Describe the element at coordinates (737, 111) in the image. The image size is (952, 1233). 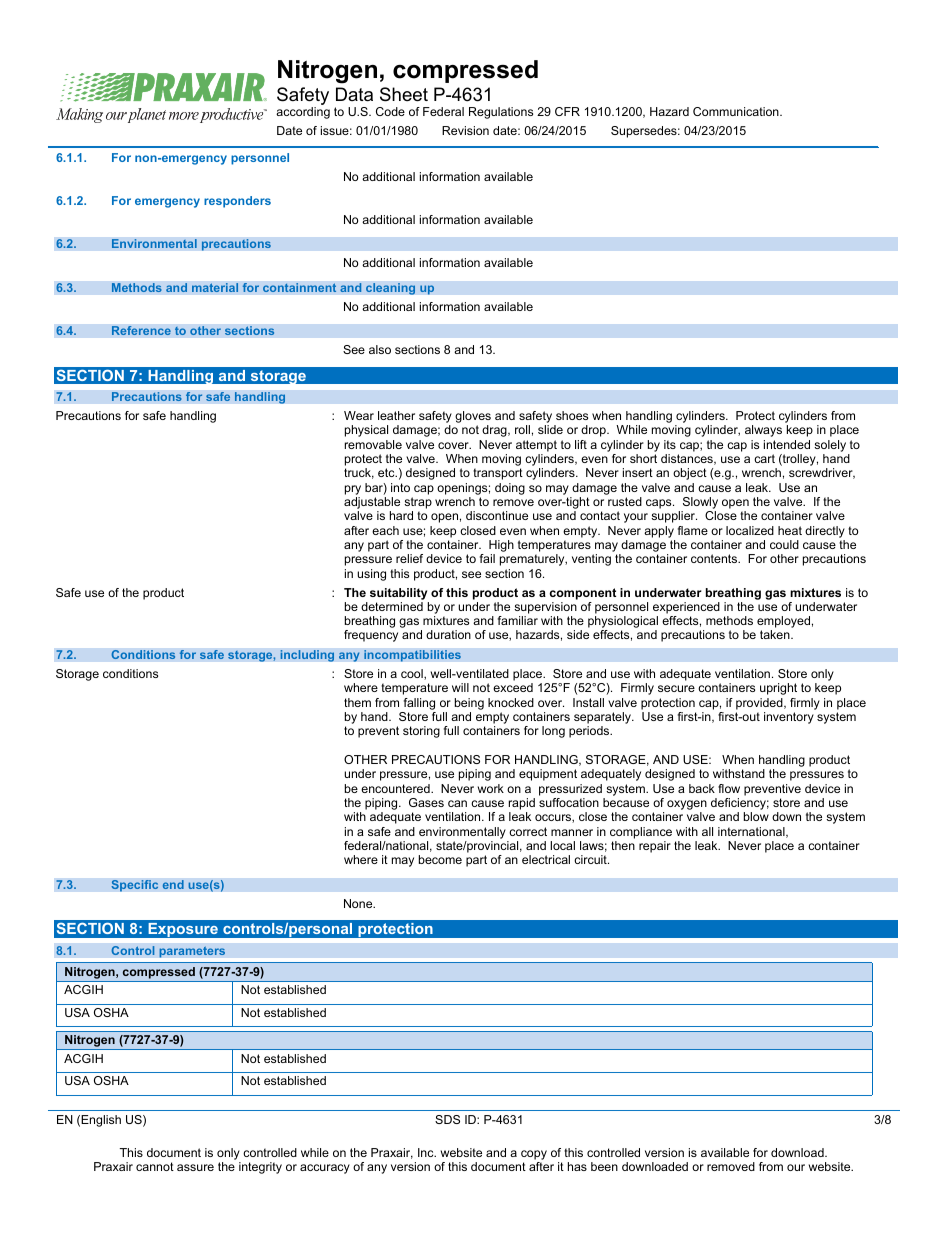
I see `Communication` at that location.
